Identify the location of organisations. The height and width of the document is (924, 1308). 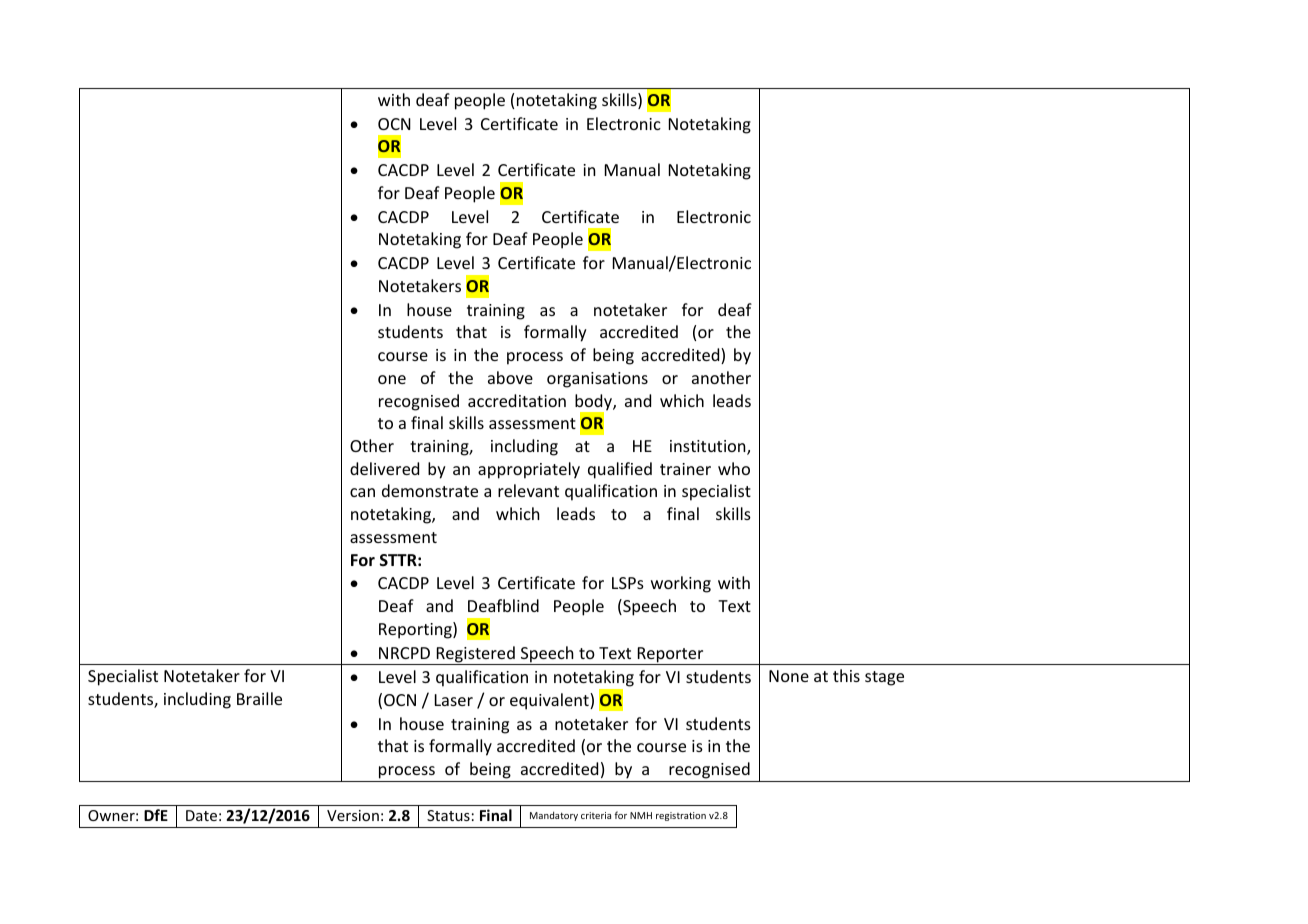
(597, 380).
